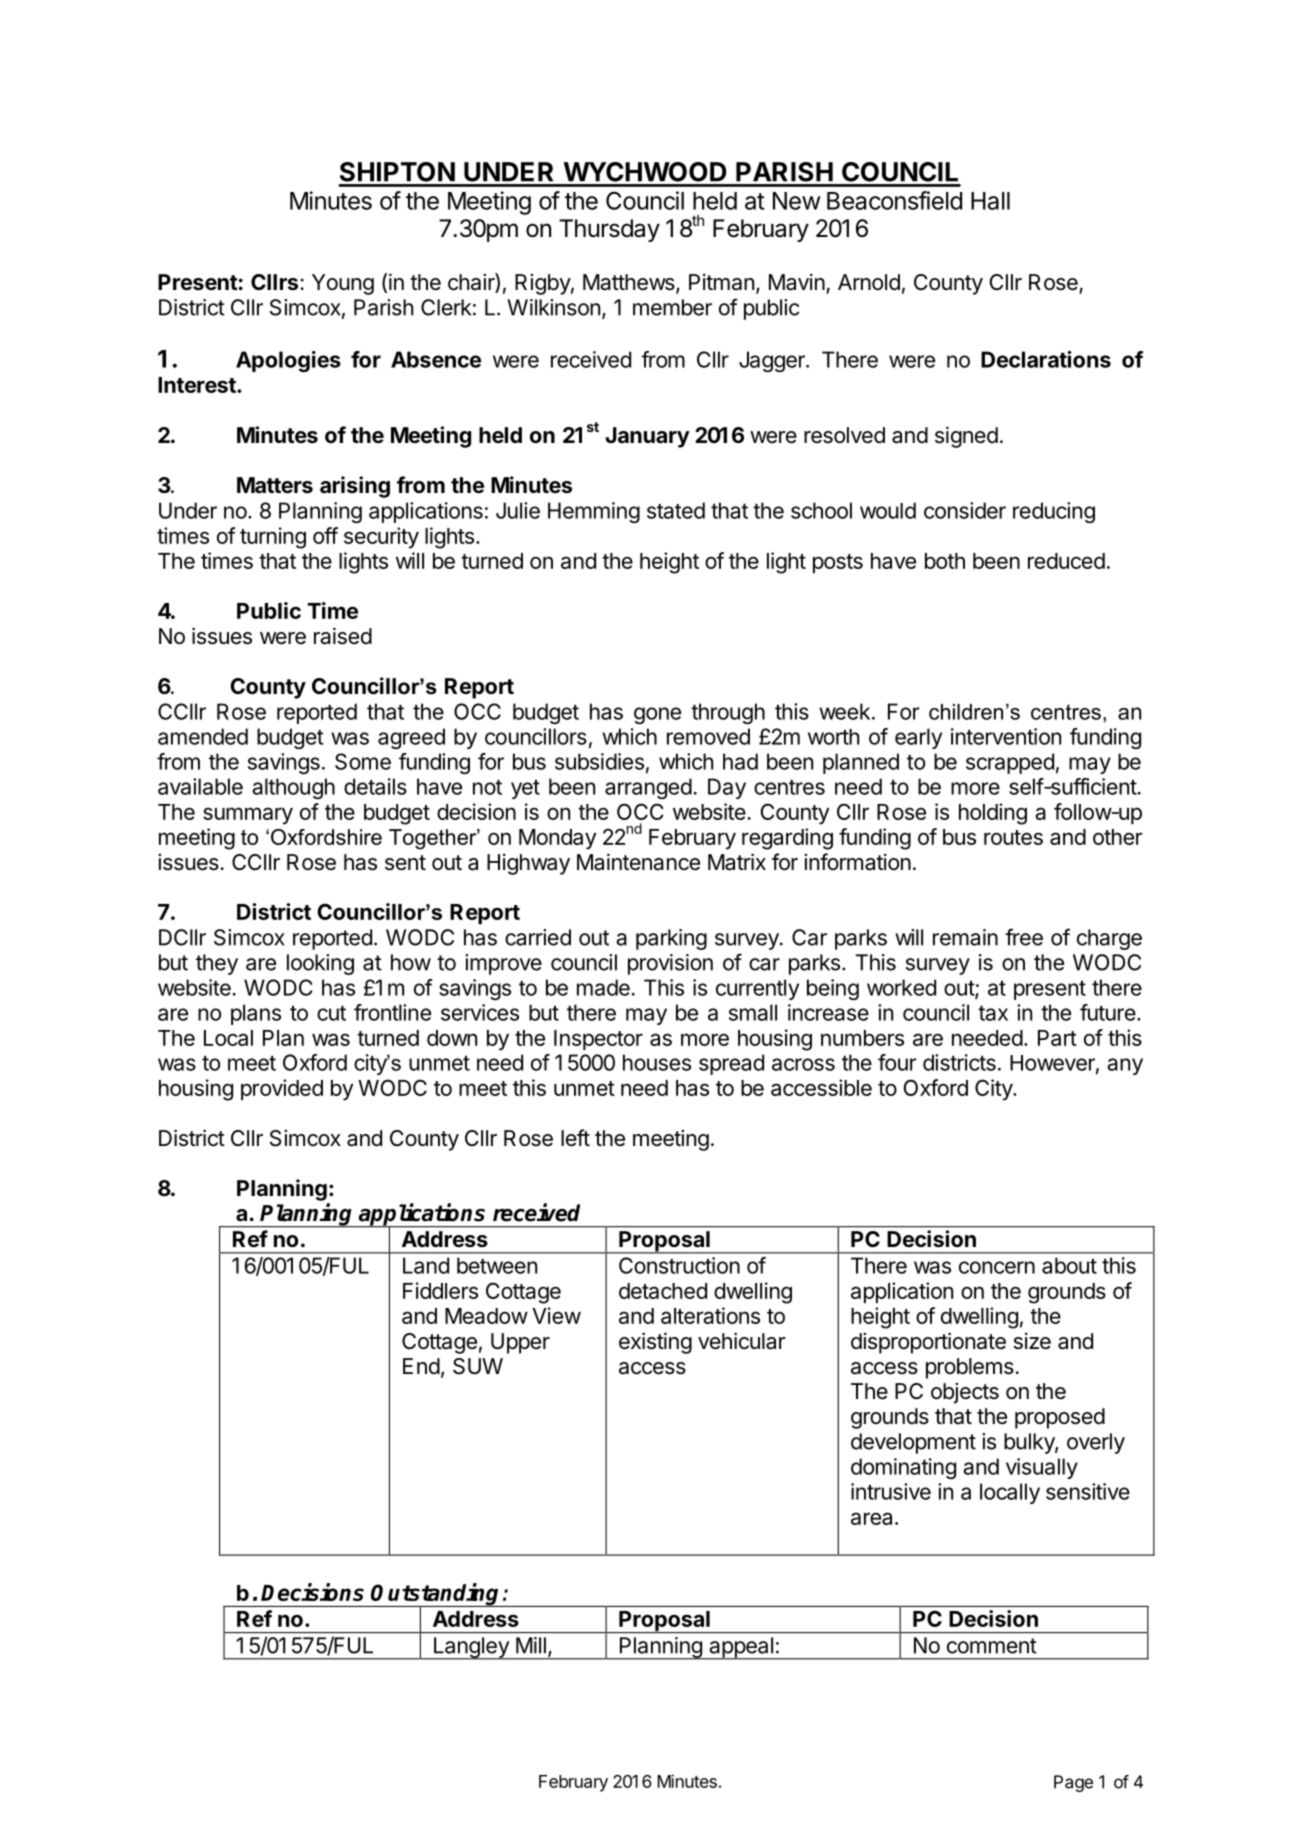  Describe the element at coordinates (629, 282) in the image. I see `Matthews` at that location.
